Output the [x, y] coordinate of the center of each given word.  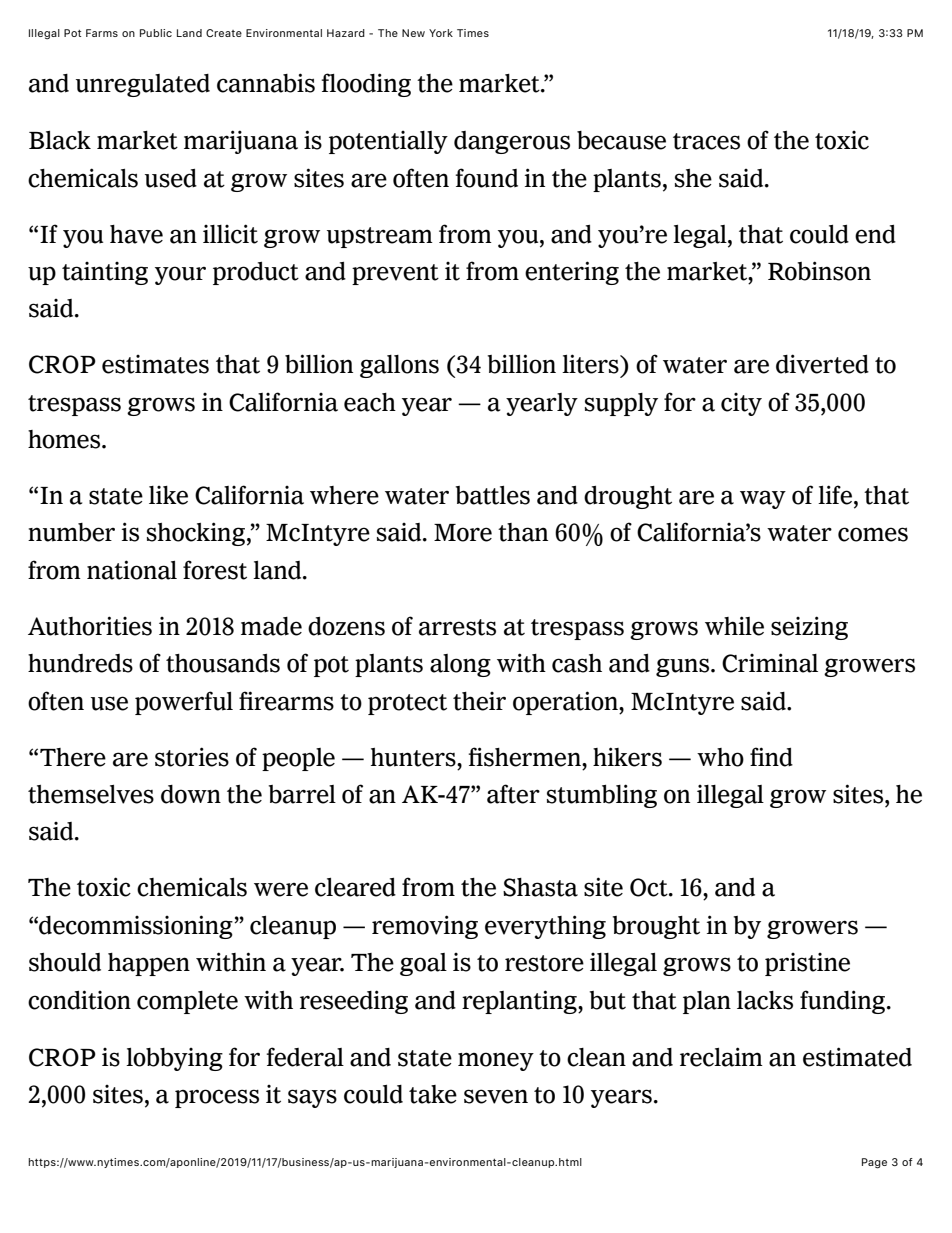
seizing [809, 628]
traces [706, 141]
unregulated [143, 85]
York [441, 33]
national [132, 570]
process [217, 1098]
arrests [457, 627]
